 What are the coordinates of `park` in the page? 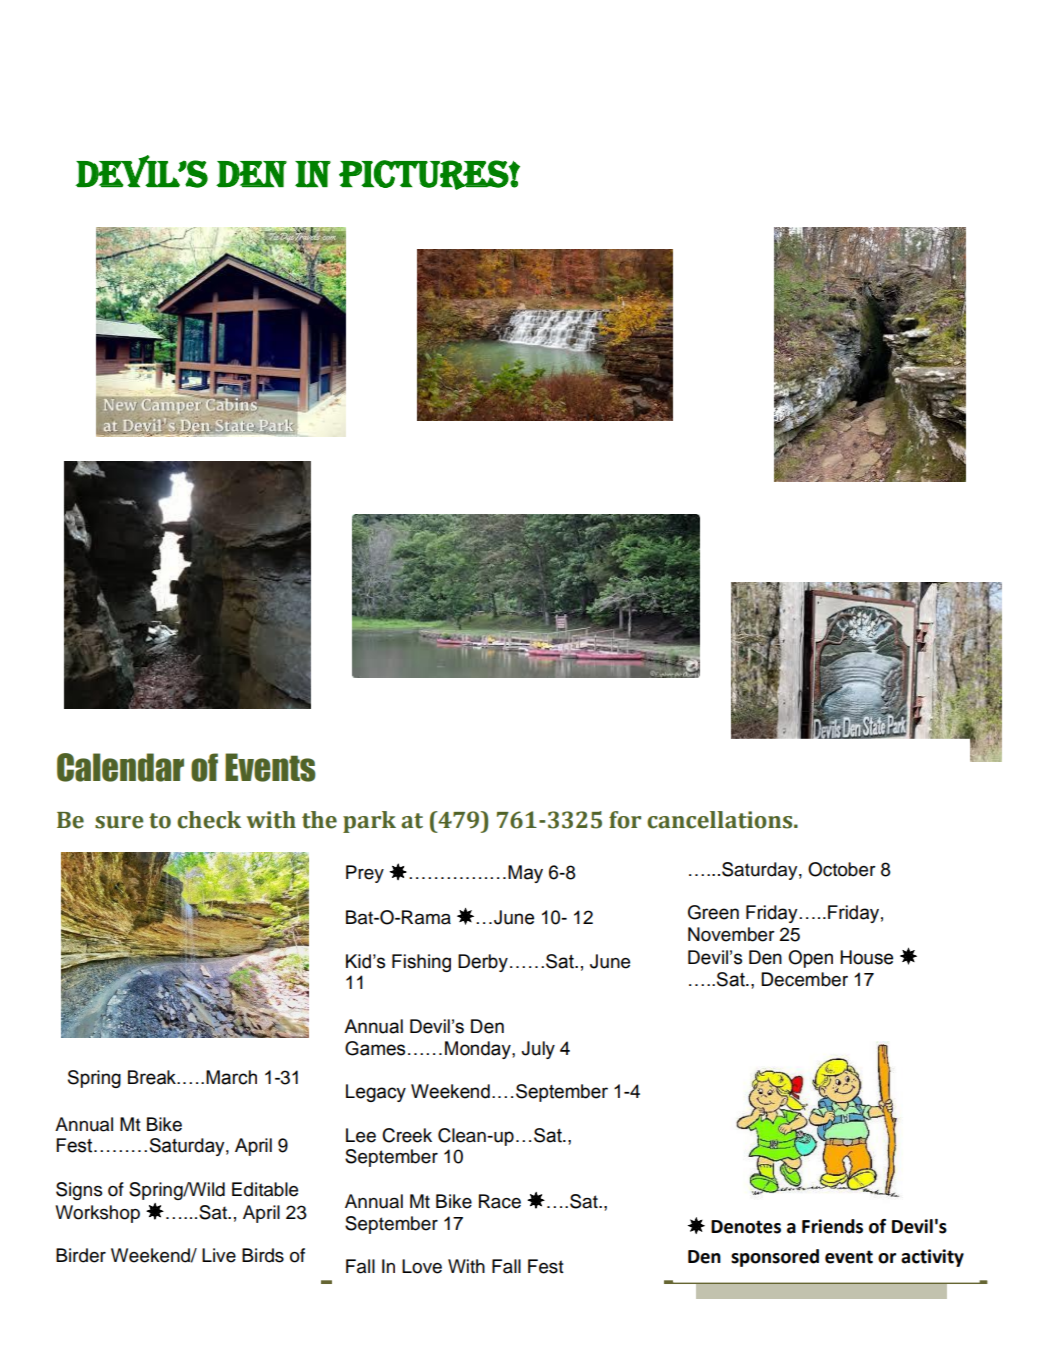 It's located at (369, 822).
